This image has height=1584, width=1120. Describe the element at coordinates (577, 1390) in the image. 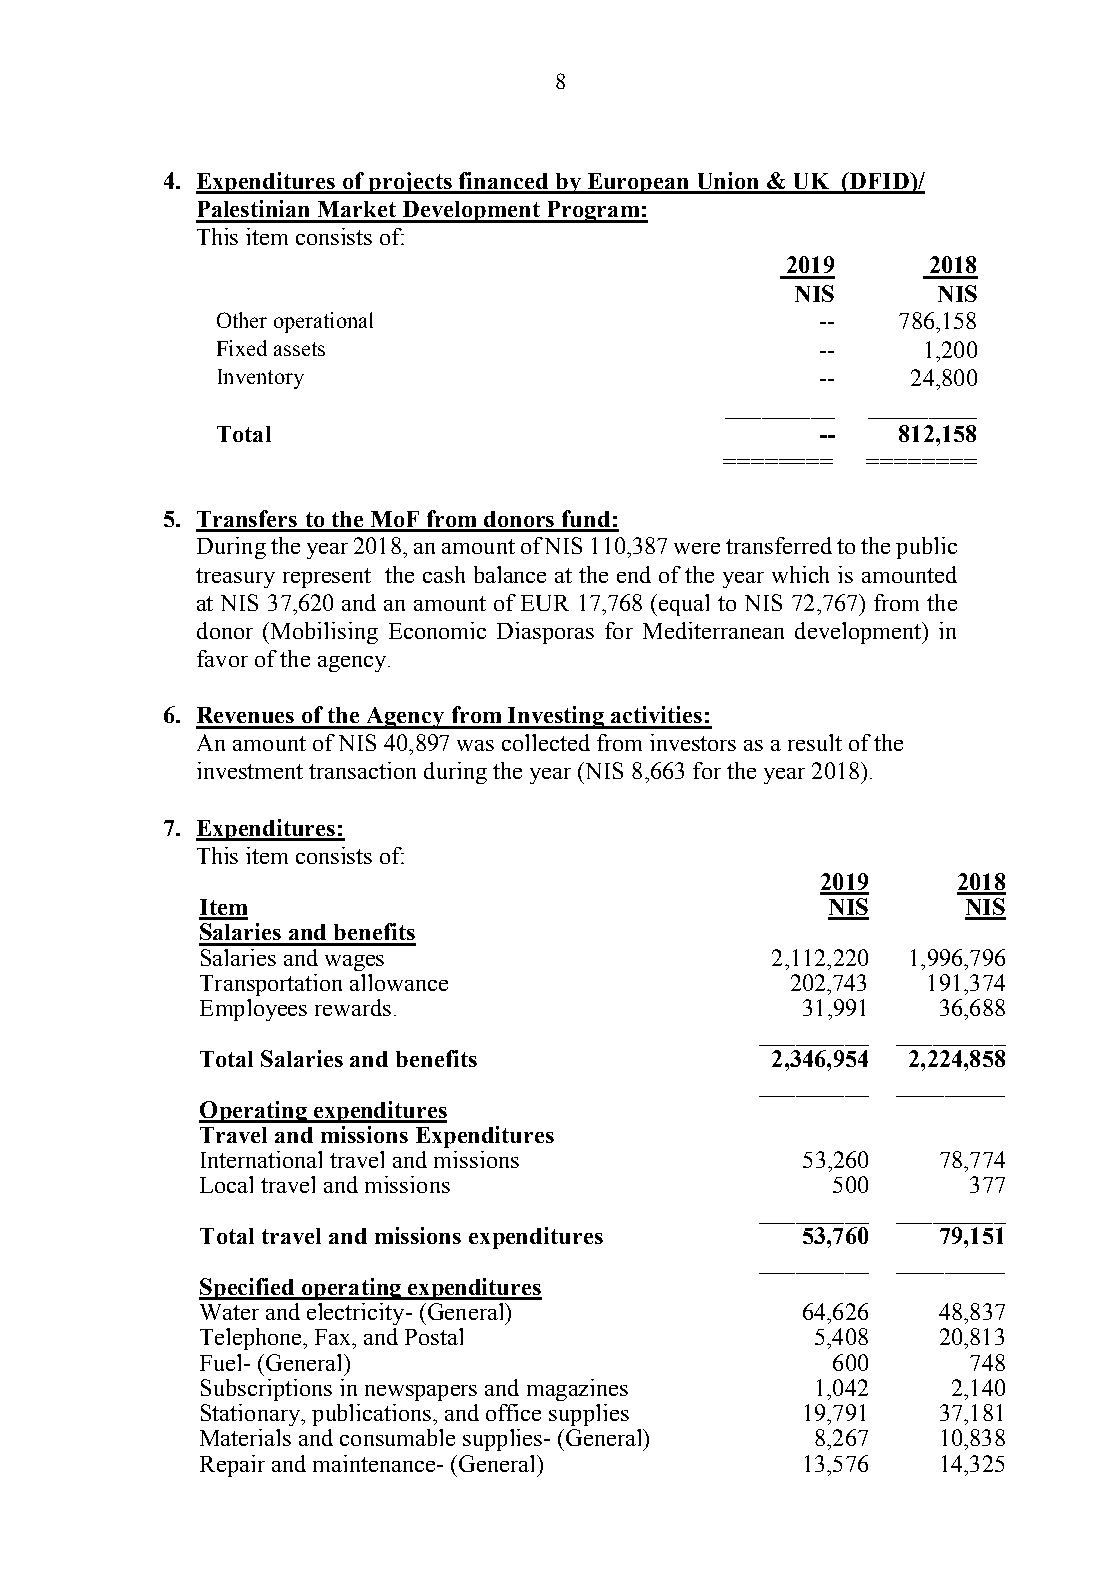

I see `magazines` at that location.
